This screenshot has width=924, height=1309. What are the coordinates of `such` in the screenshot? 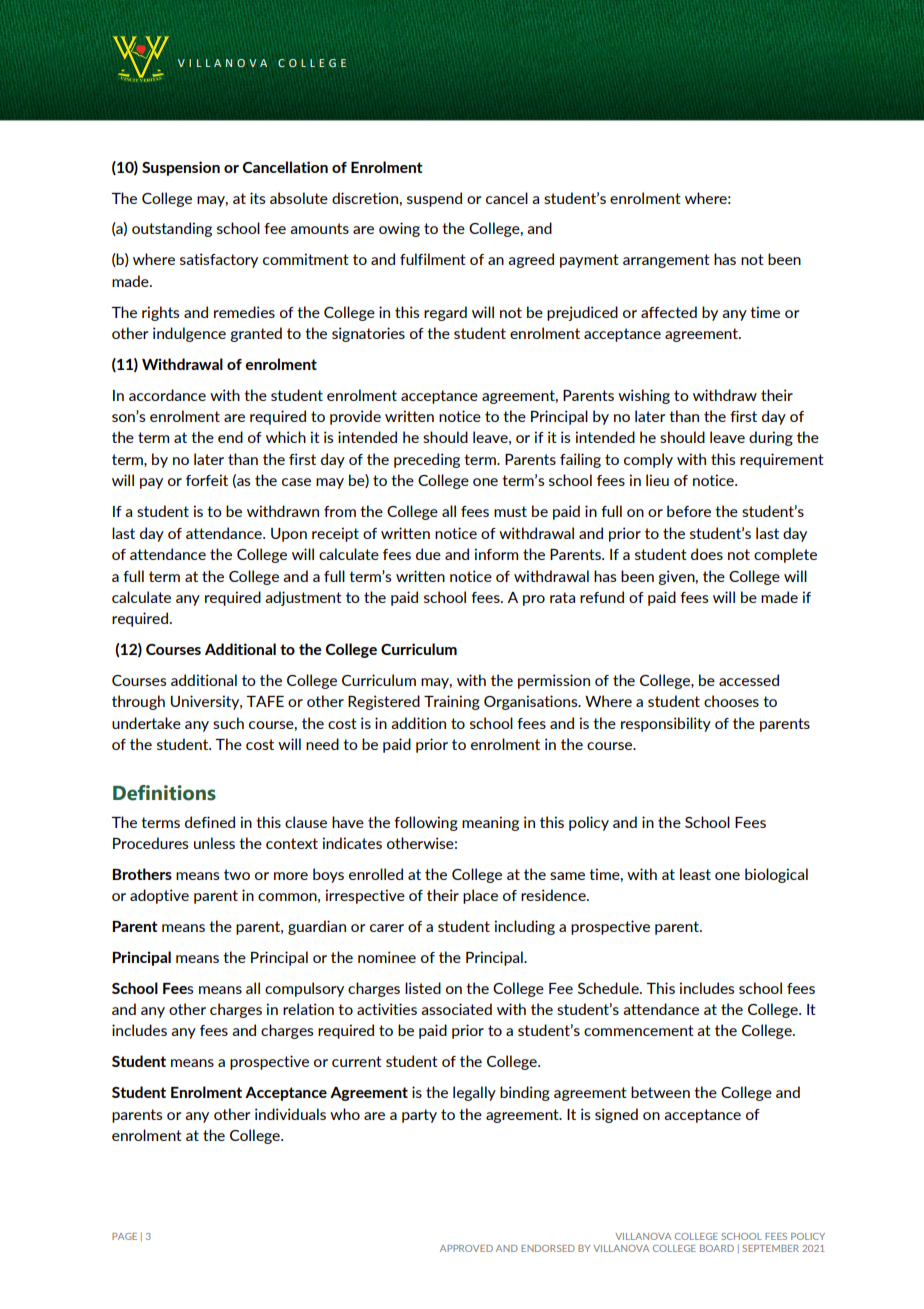 It's located at (228, 723).
